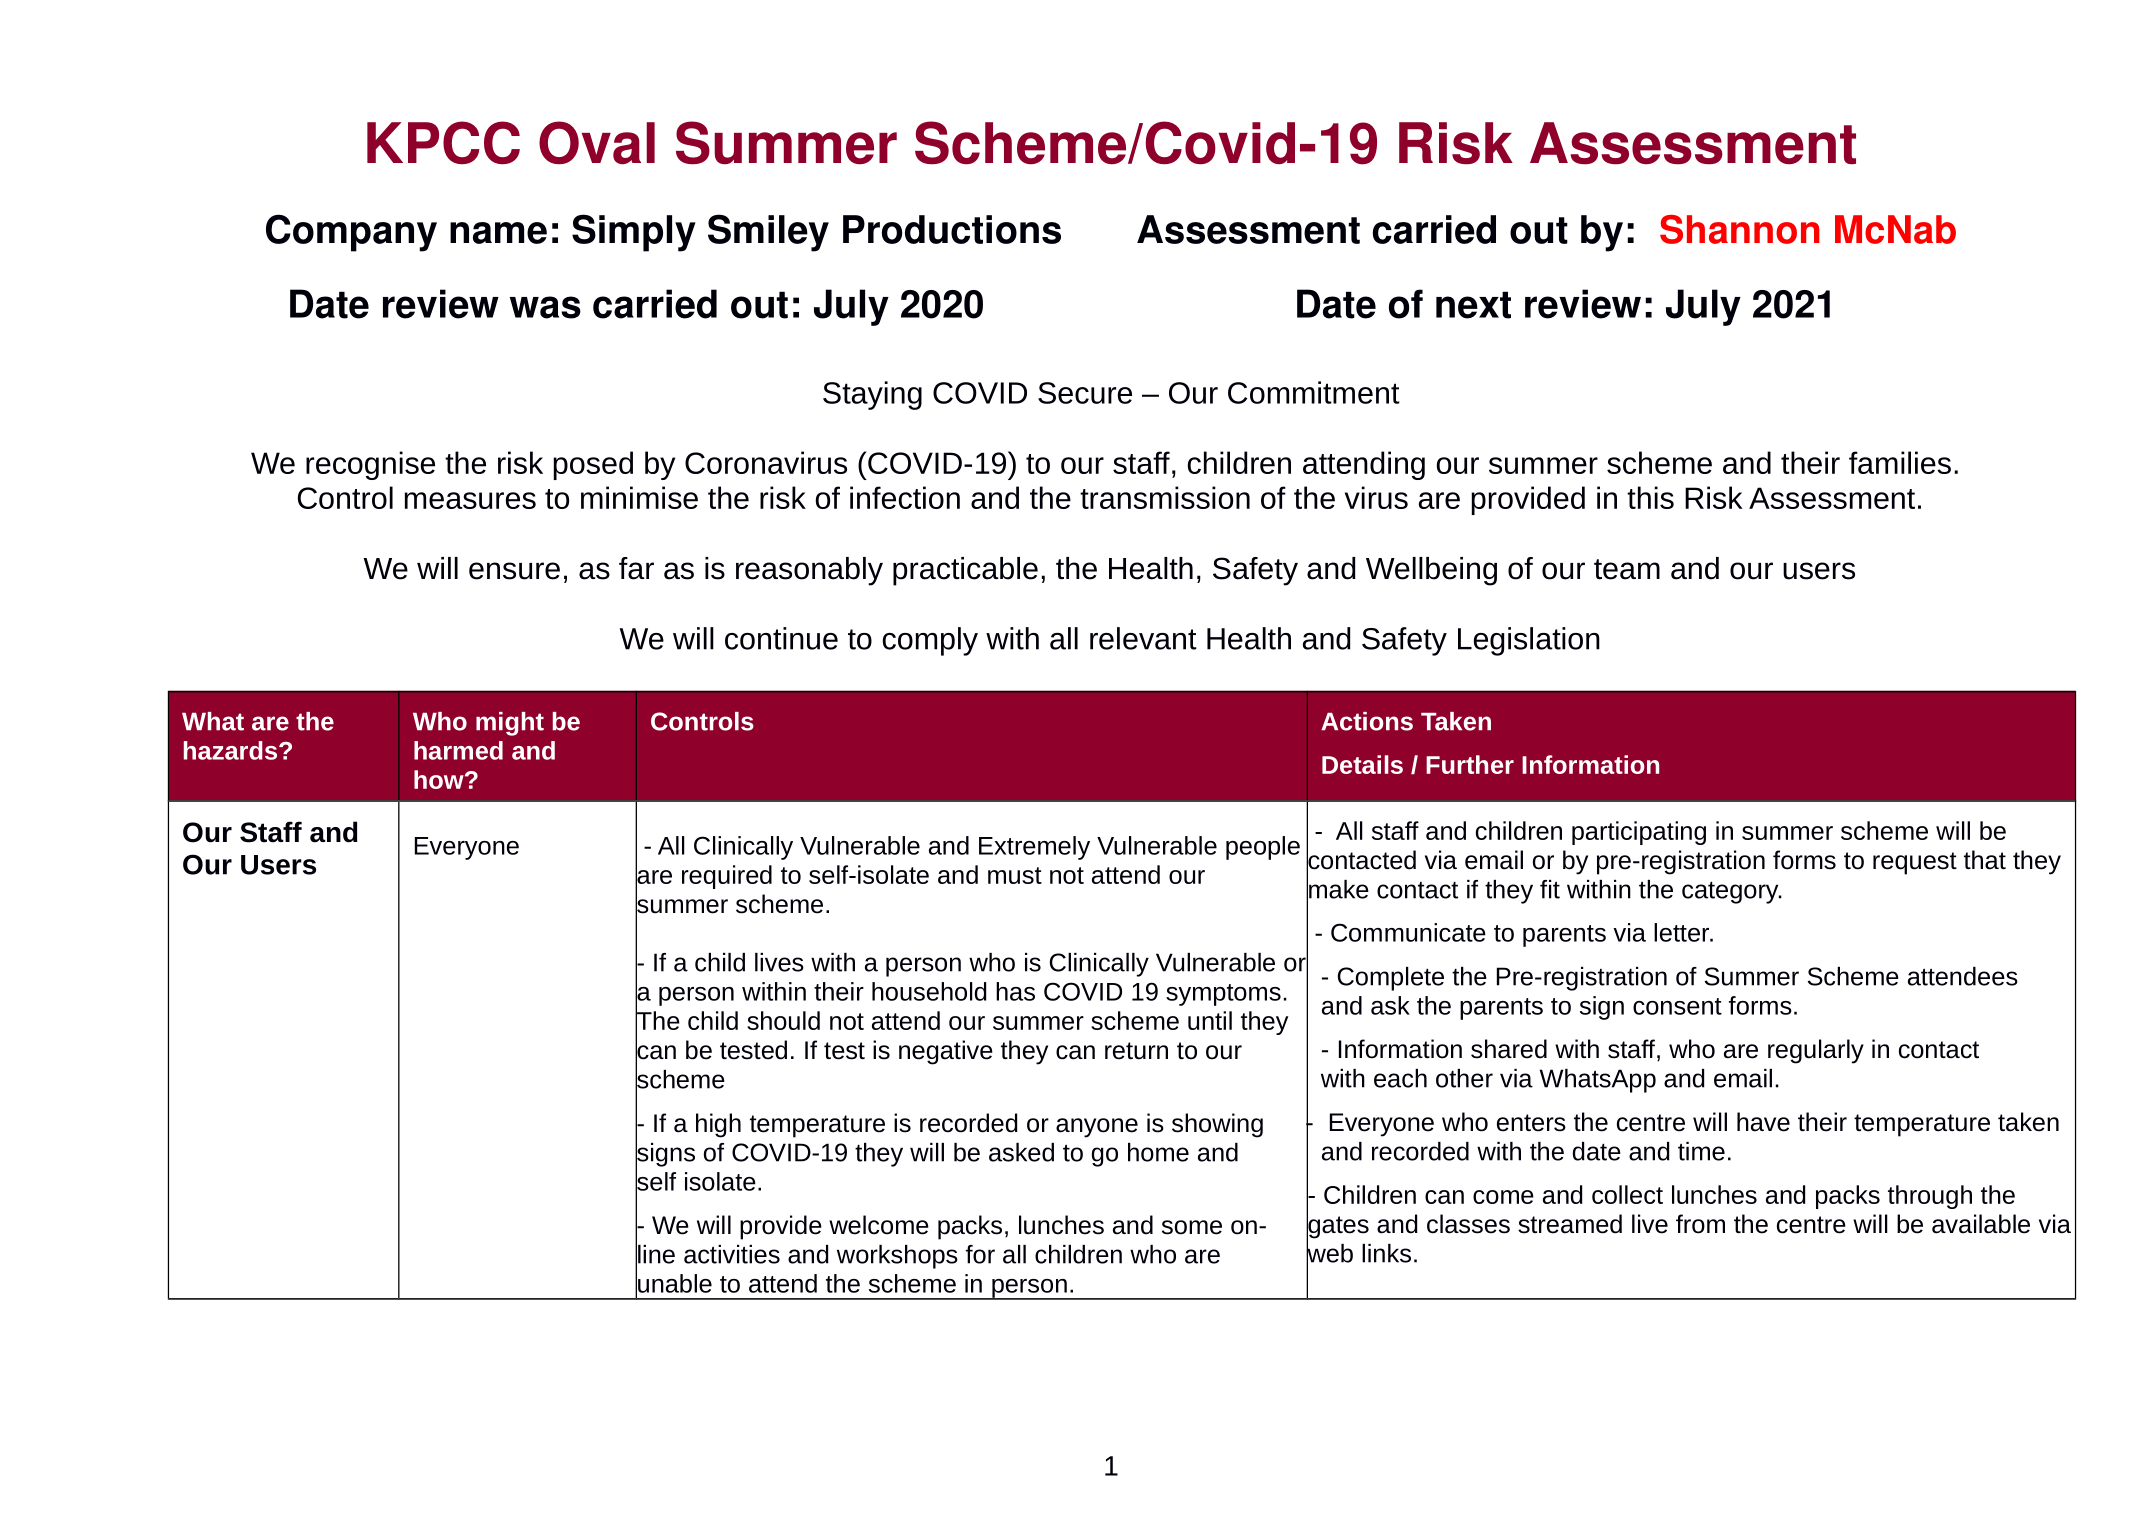 The height and width of the screenshot is (1513, 2141). What do you see at coordinates (1731, 893) in the screenshot?
I see `category` at bounding box center [1731, 893].
